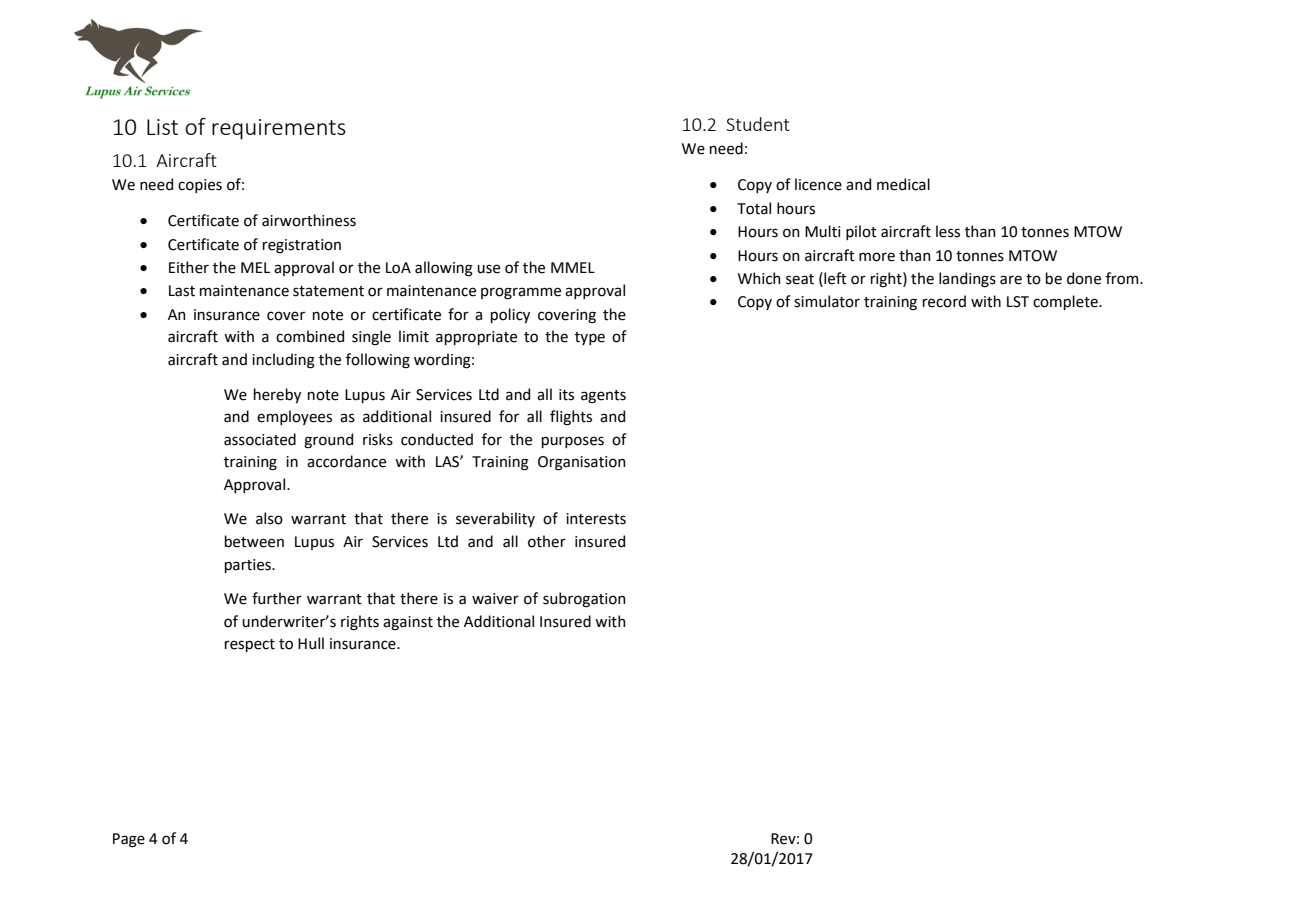  What do you see at coordinates (903, 184) in the screenshot?
I see `medical` at bounding box center [903, 184].
